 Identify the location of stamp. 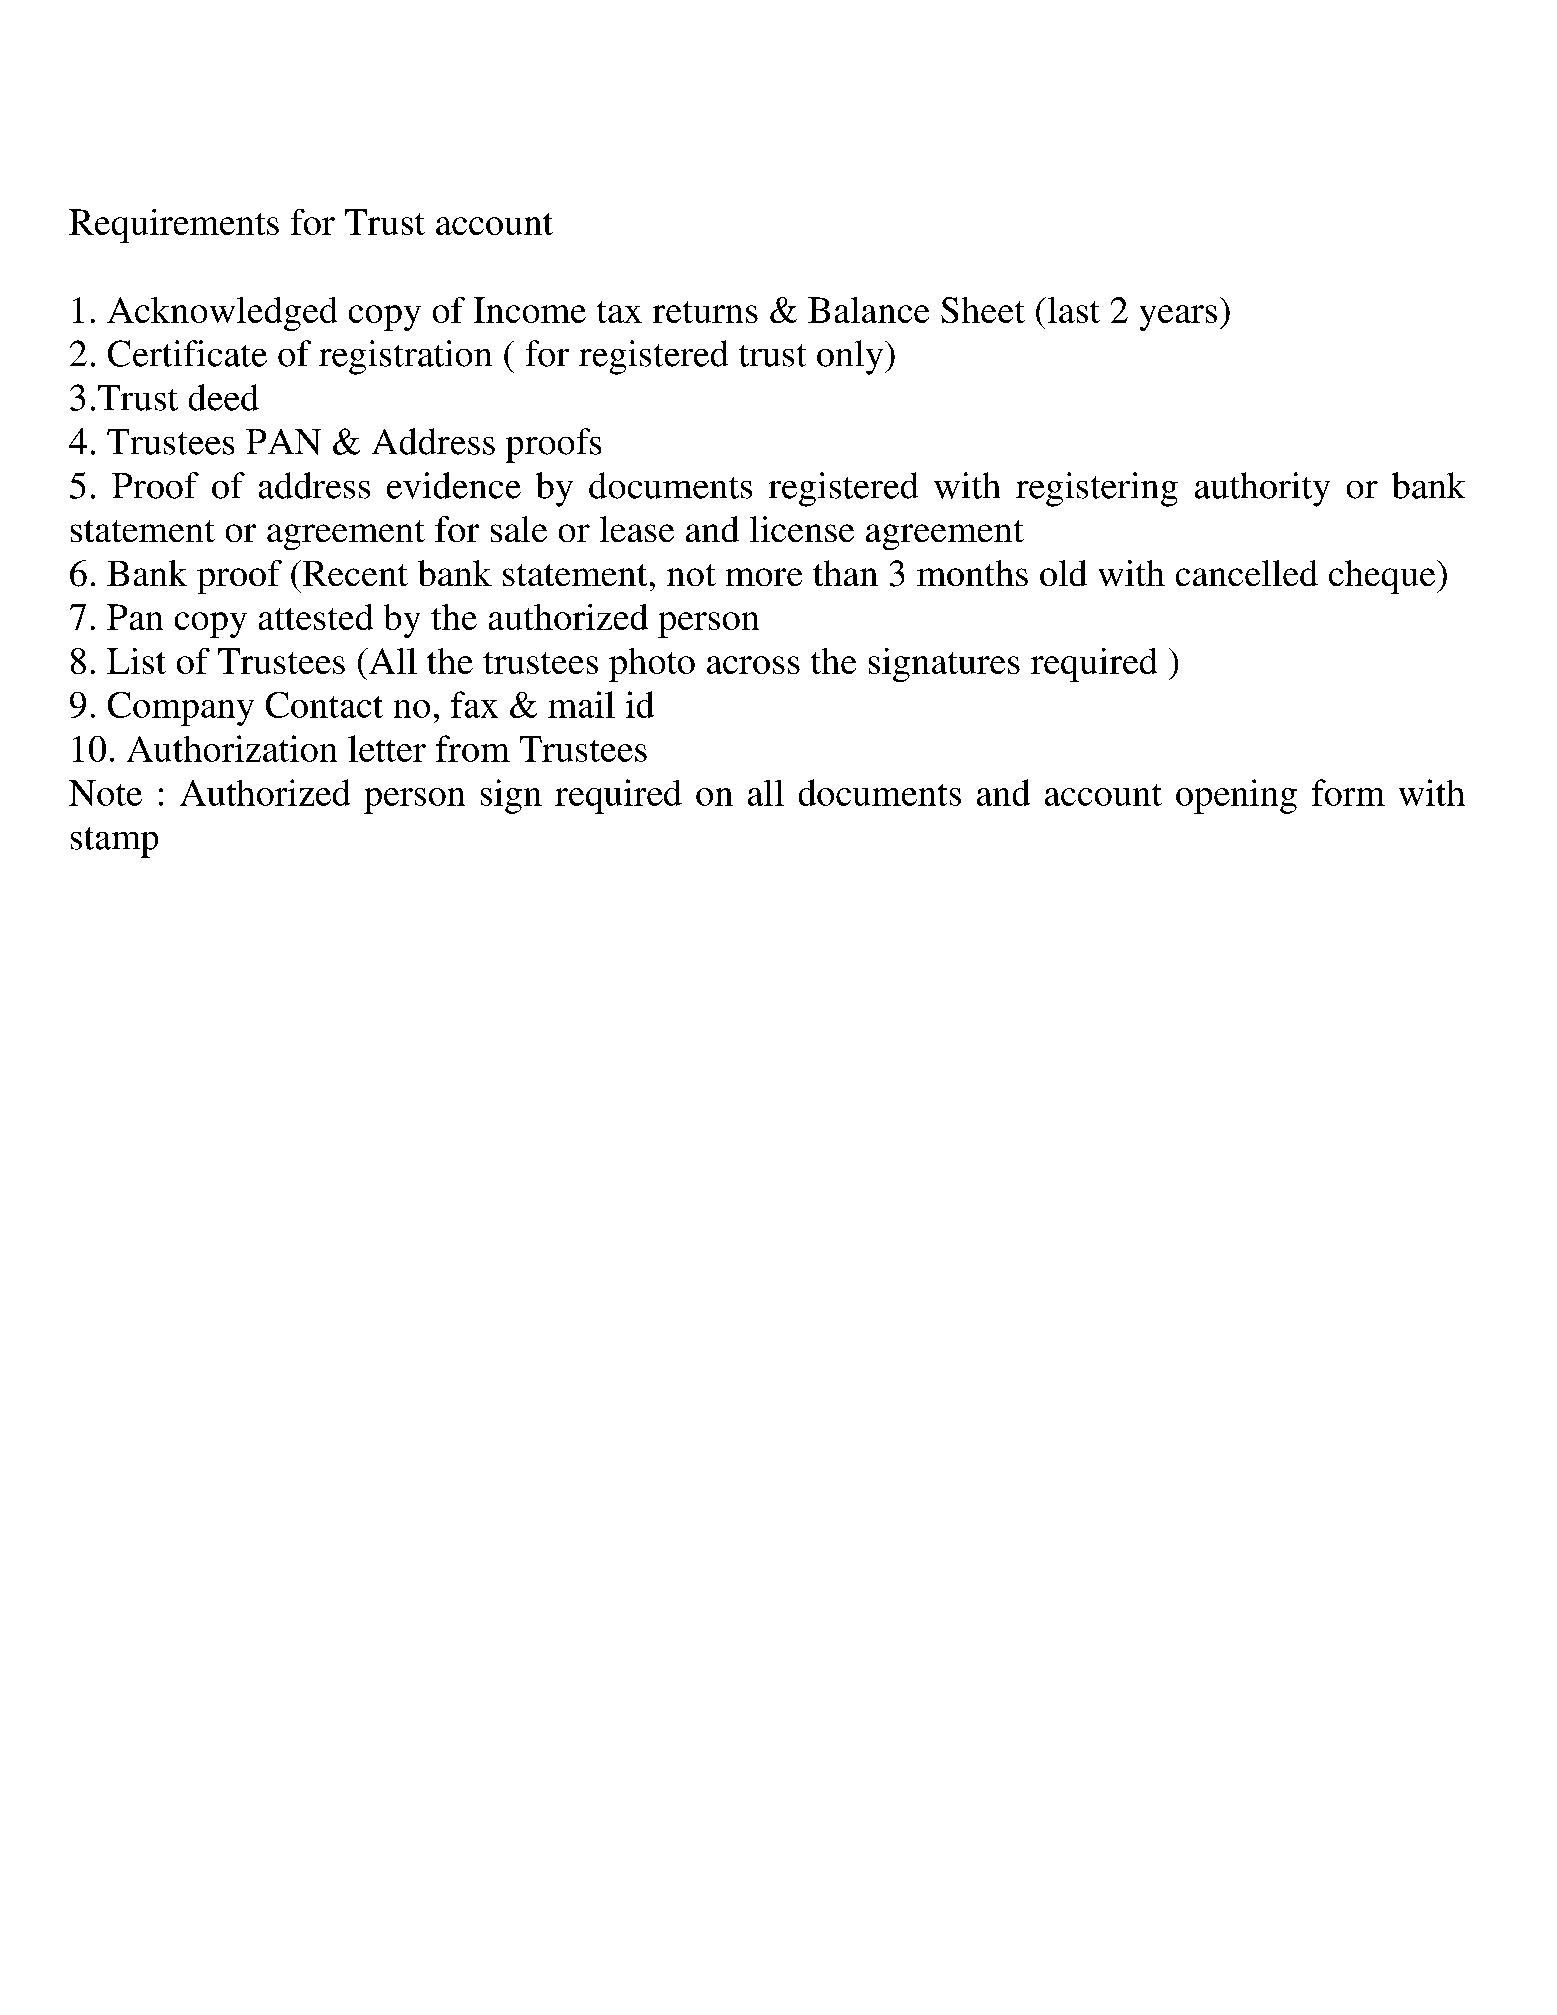
(114, 842).
